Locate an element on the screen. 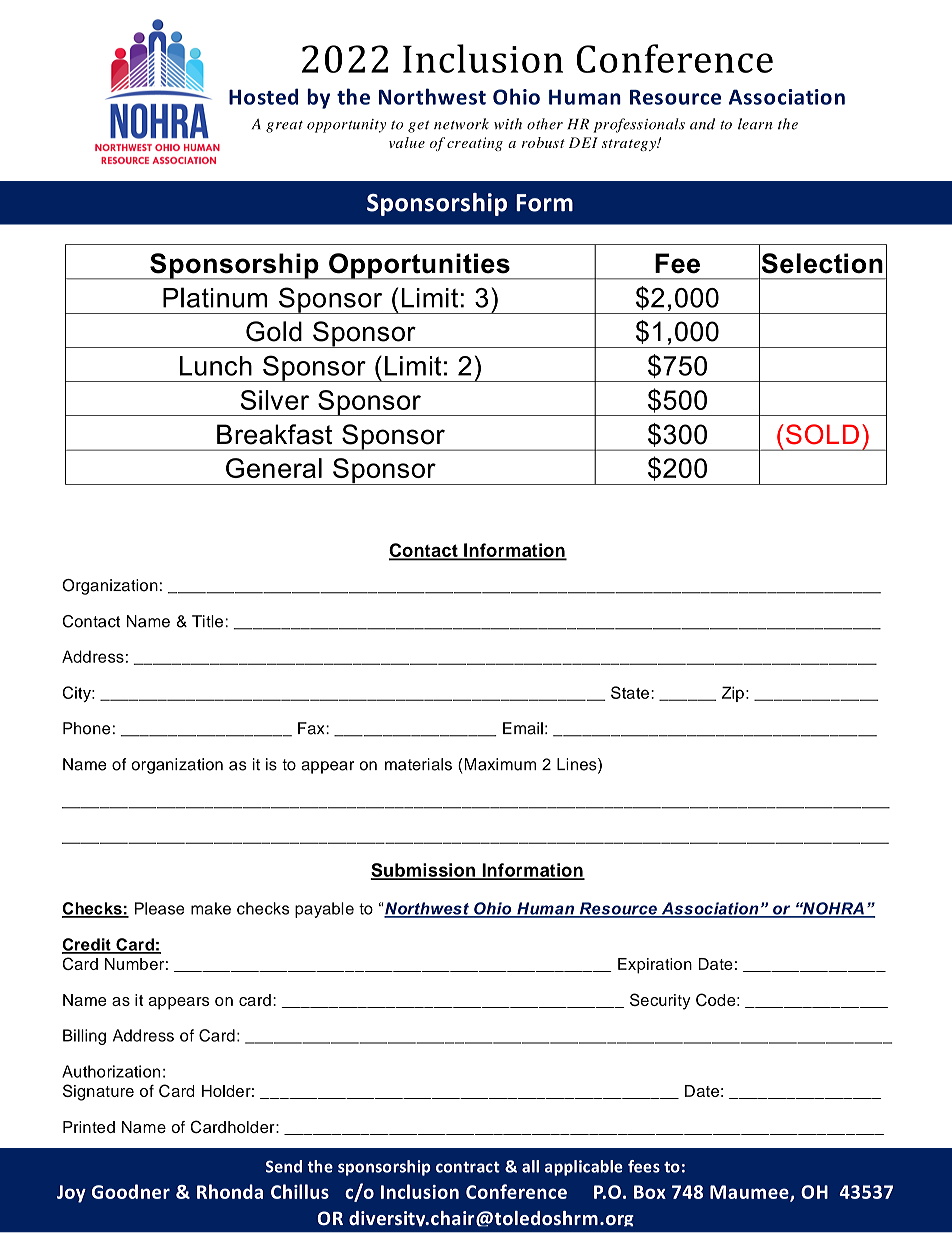  Rhonda is located at coordinates (230, 1191).
